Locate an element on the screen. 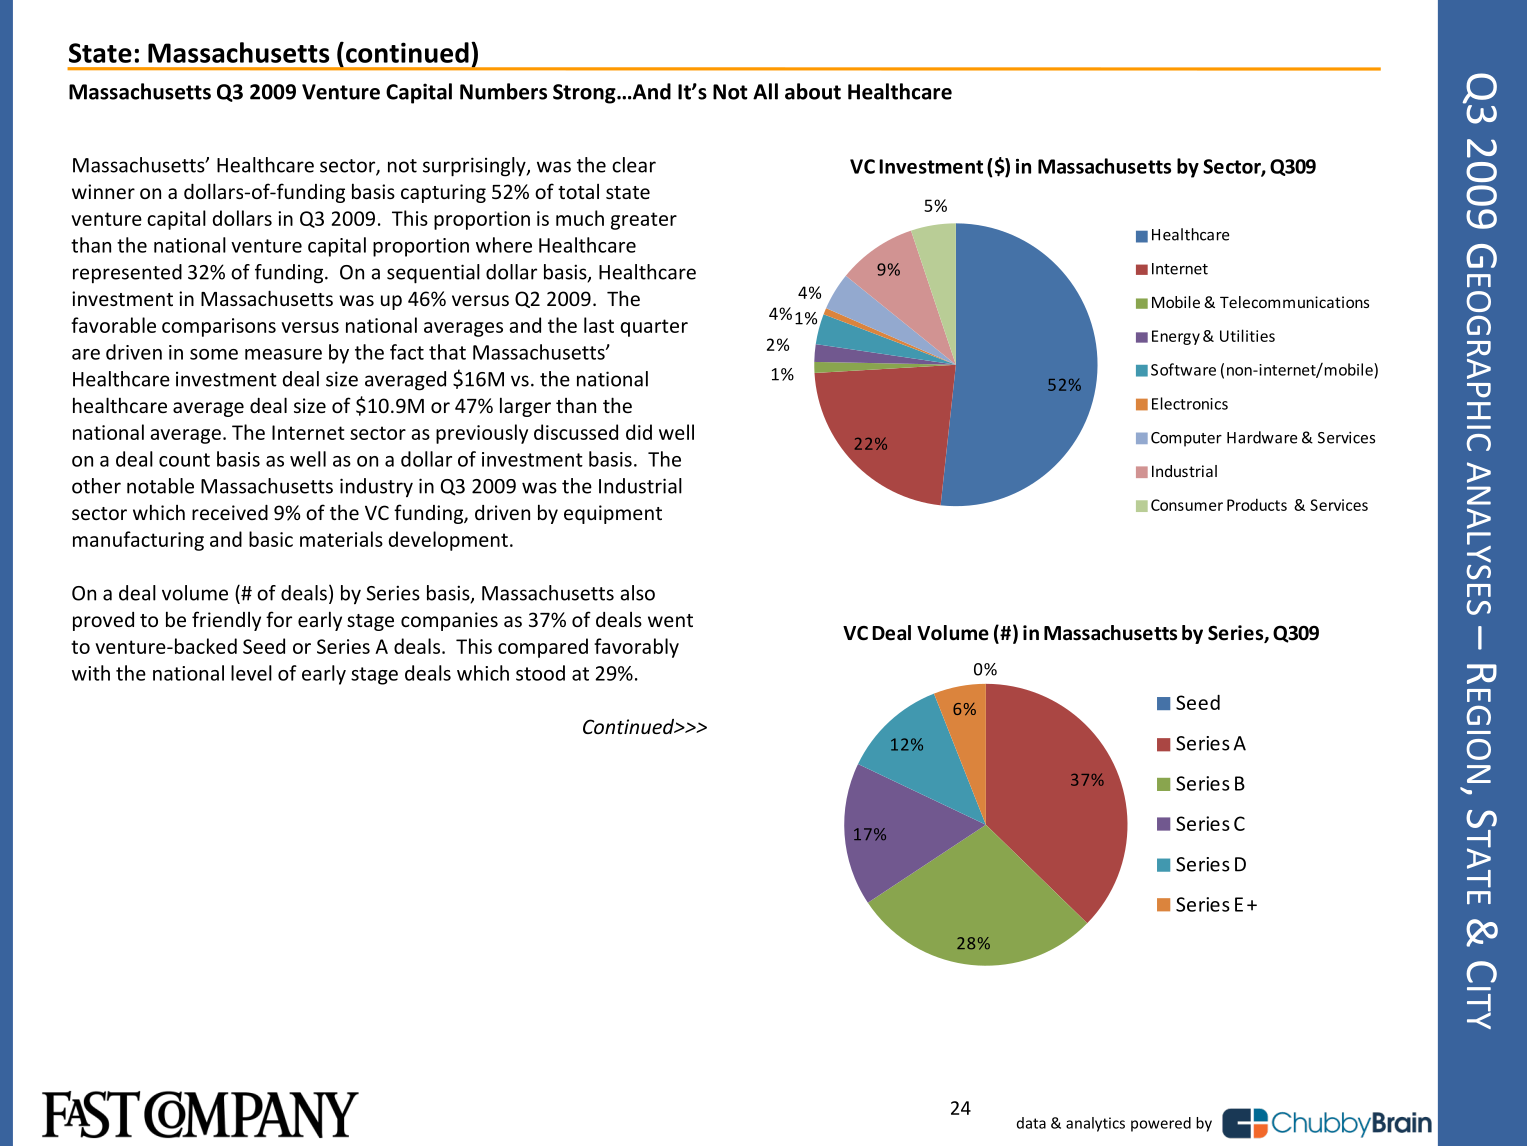 Image resolution: width=1527 pixels, height=1146 pixels. stood is located at coordinates (540, 673).
